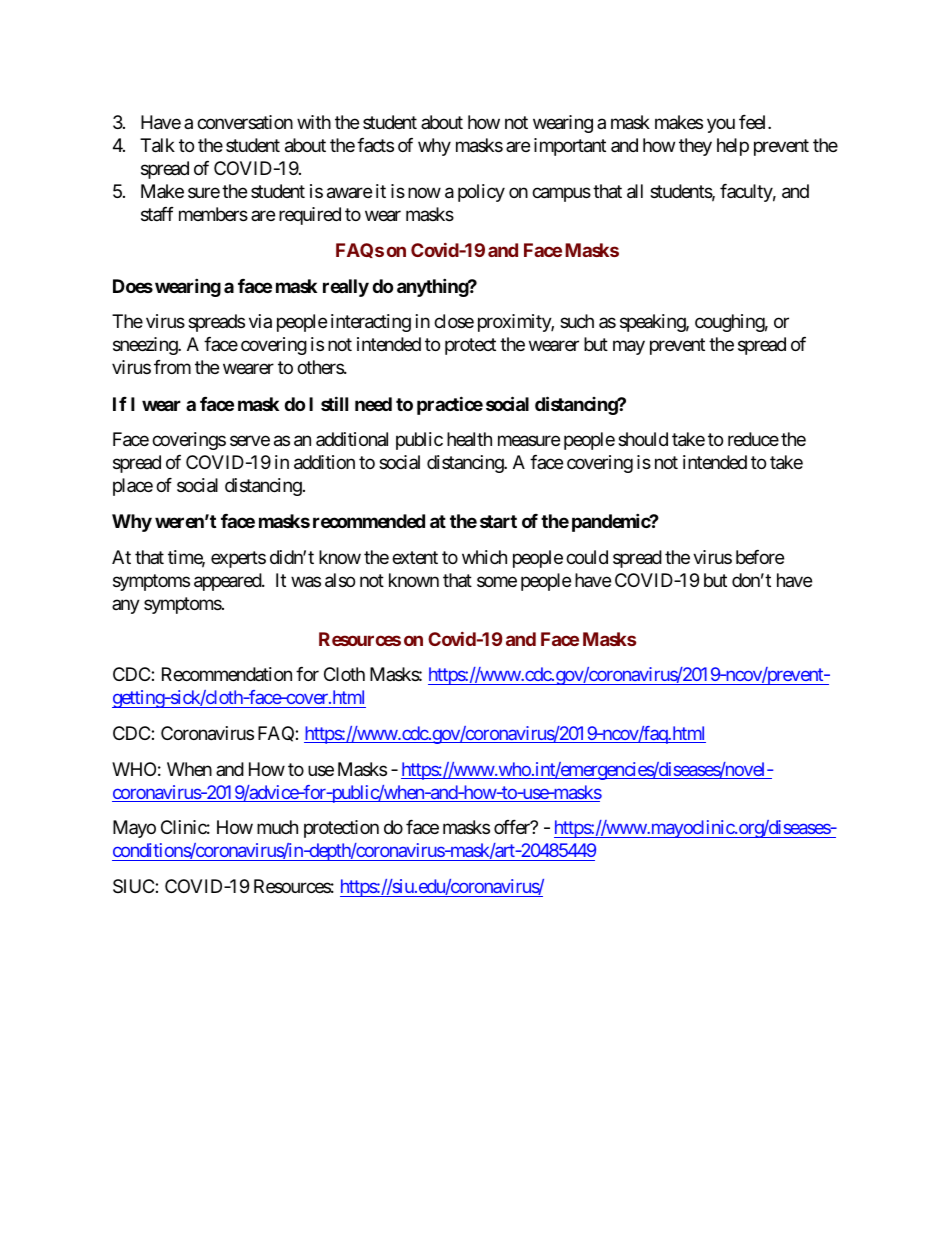 The image size is (952, 1233). I want to click on such, so click(577, 321).
